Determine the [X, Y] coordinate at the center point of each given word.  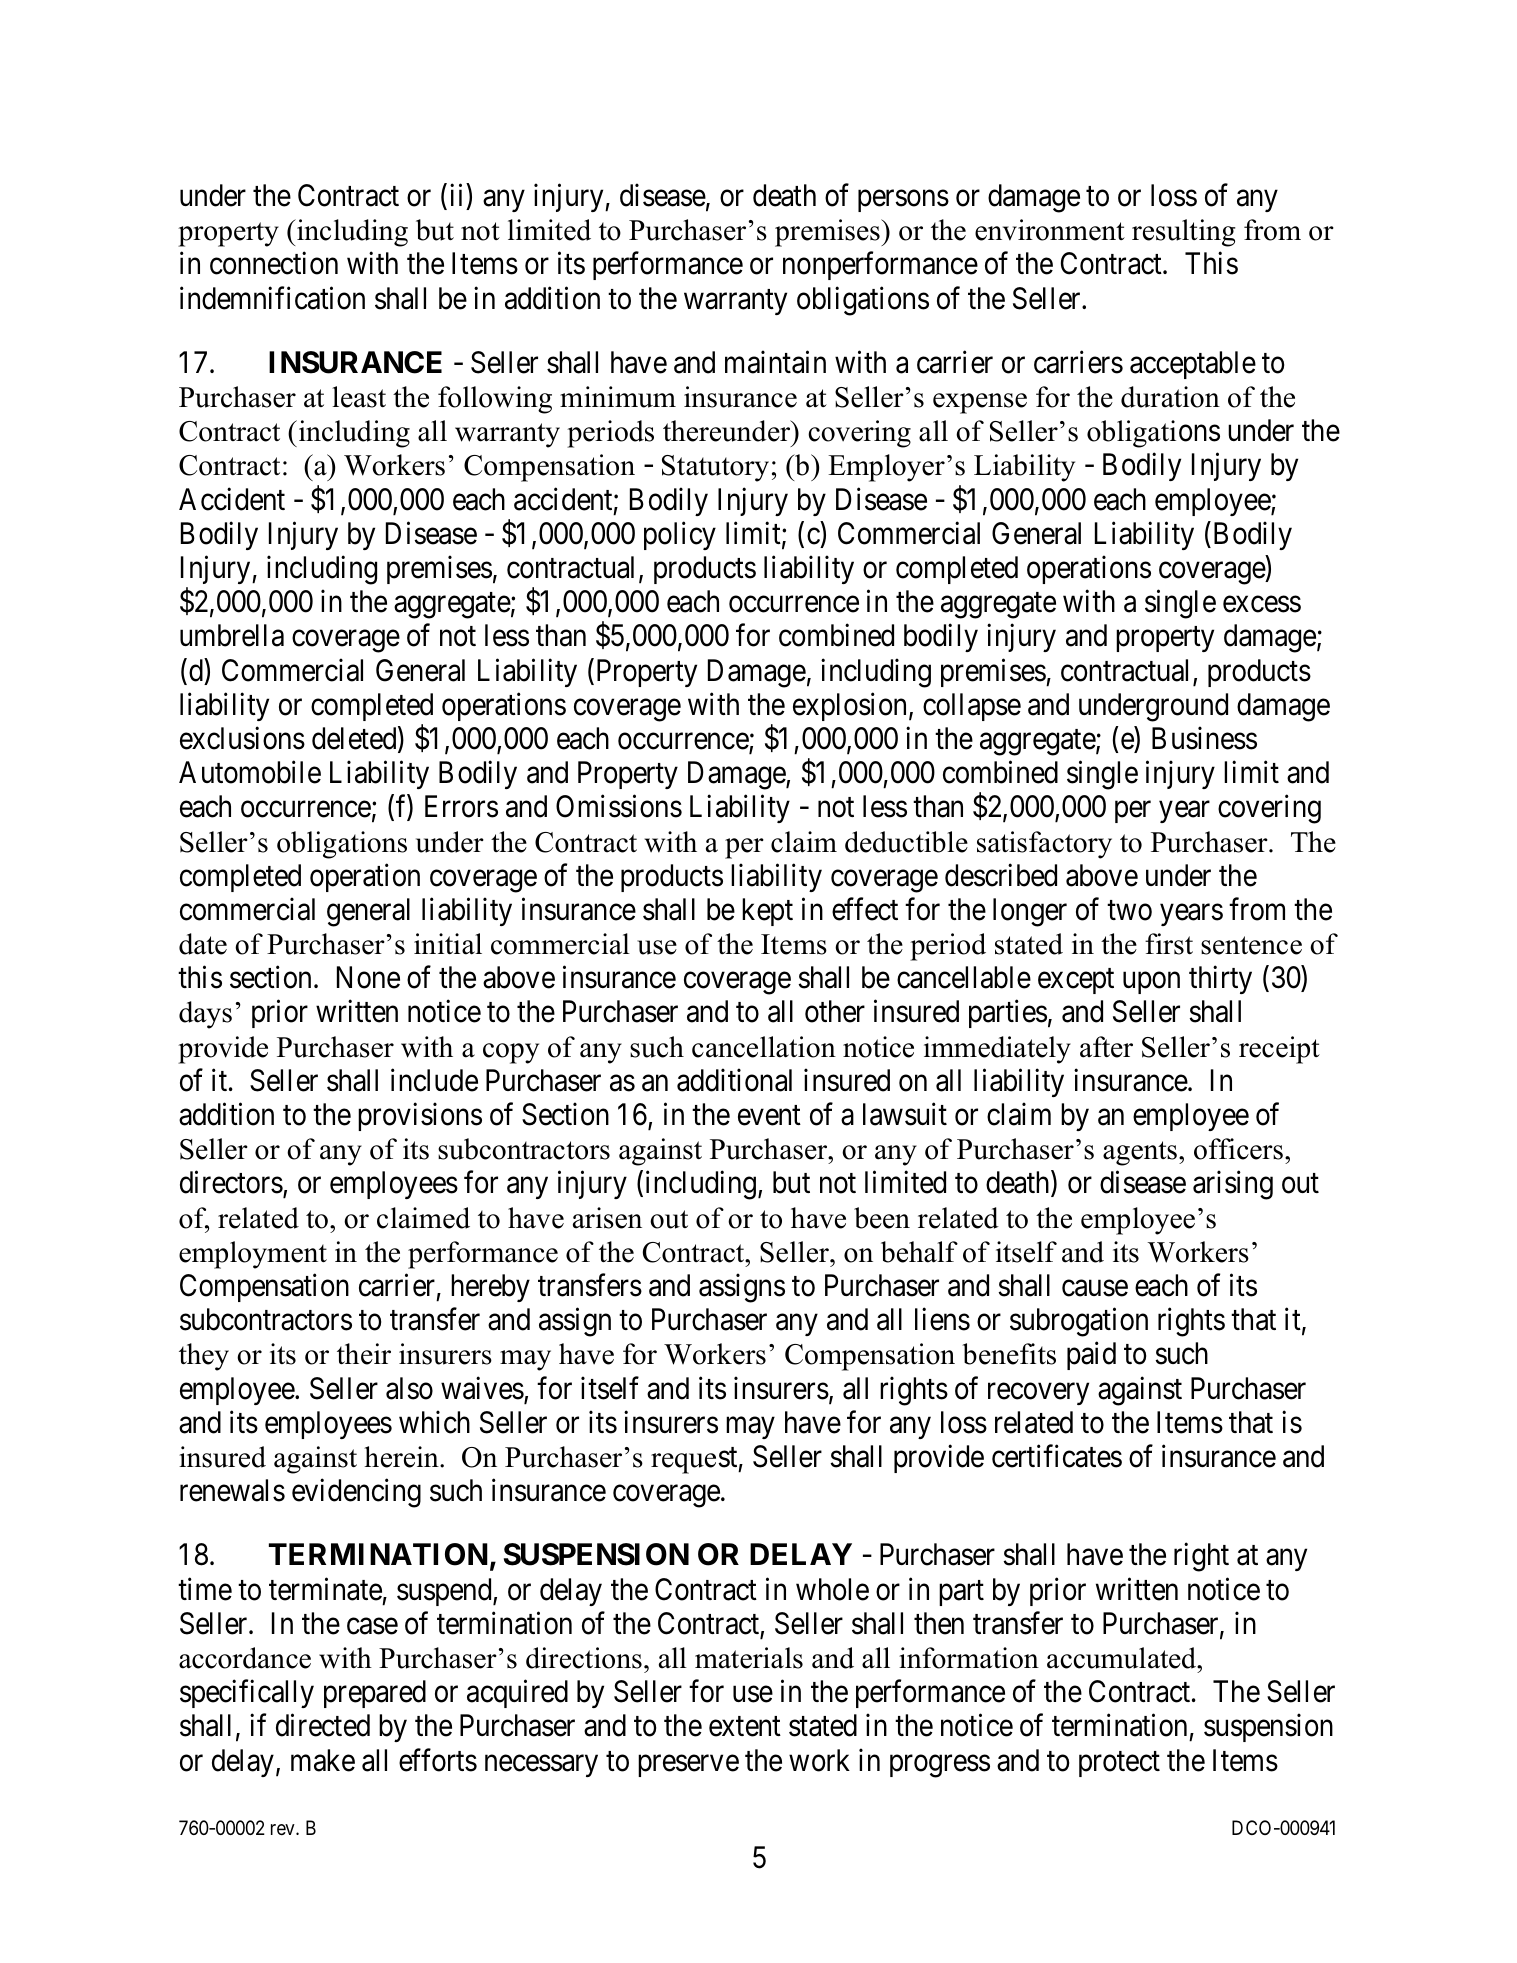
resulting [1184, 233]
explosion [851, 707]
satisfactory [1044, 845]
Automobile [250, 772]
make [323, 1760]
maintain [775, 362]
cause [1095, 1289]
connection [274, 263]
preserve [688, 1766]
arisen [607, 1218]
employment [253, 1255]
